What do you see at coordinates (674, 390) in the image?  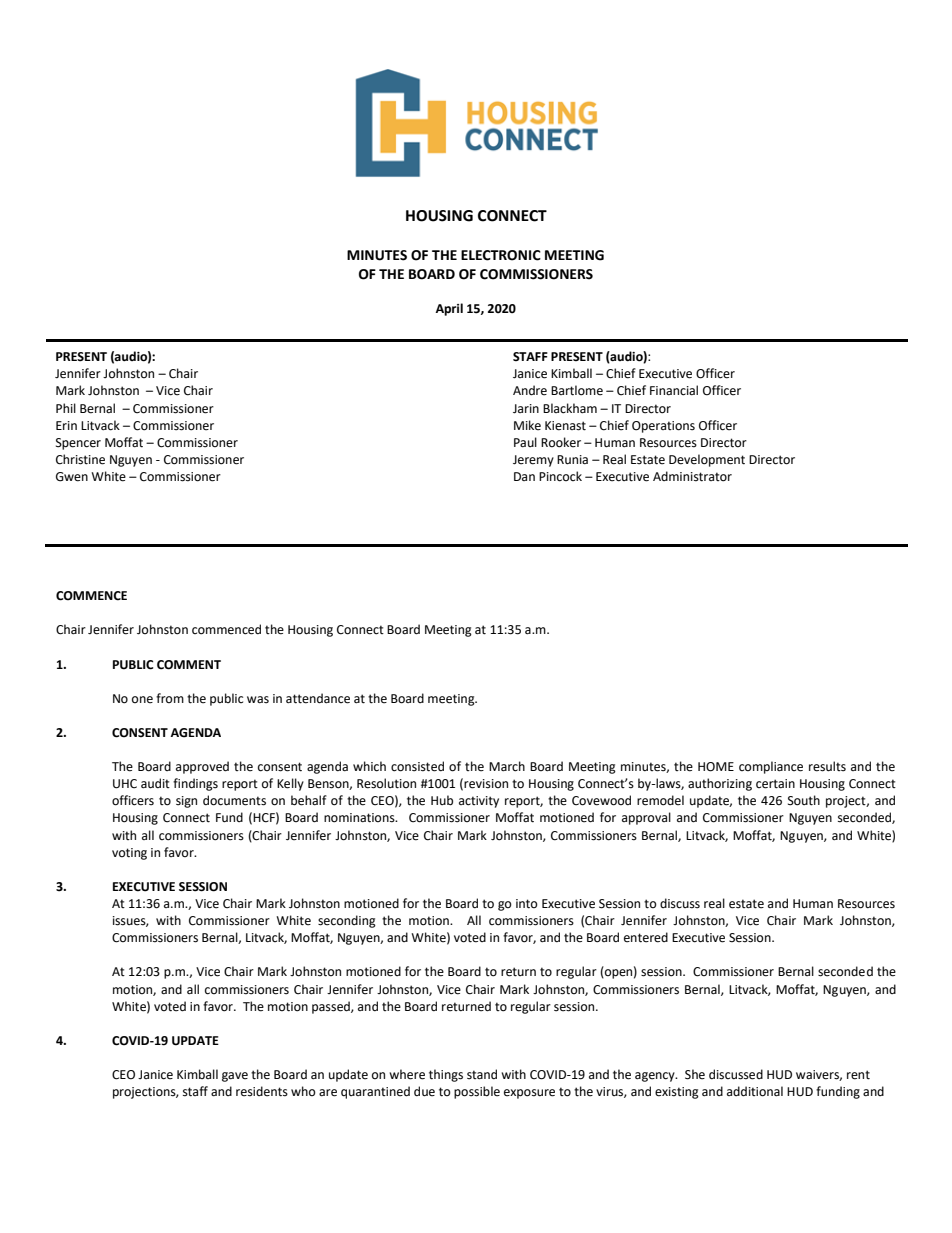 I see `Financial` at bounding box center [674, 390].
